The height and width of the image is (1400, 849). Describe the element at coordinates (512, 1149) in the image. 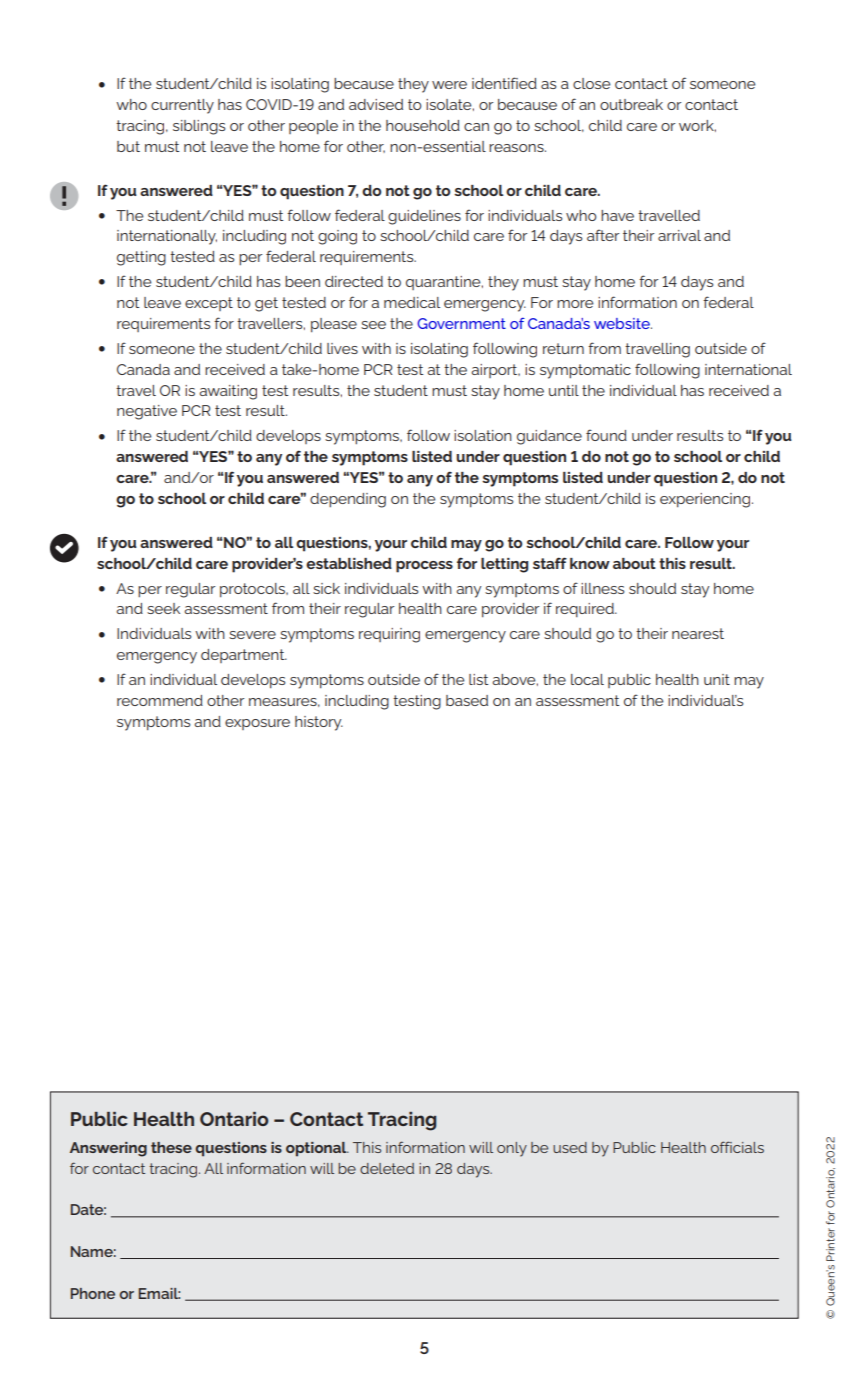

I see `only` at that location.
